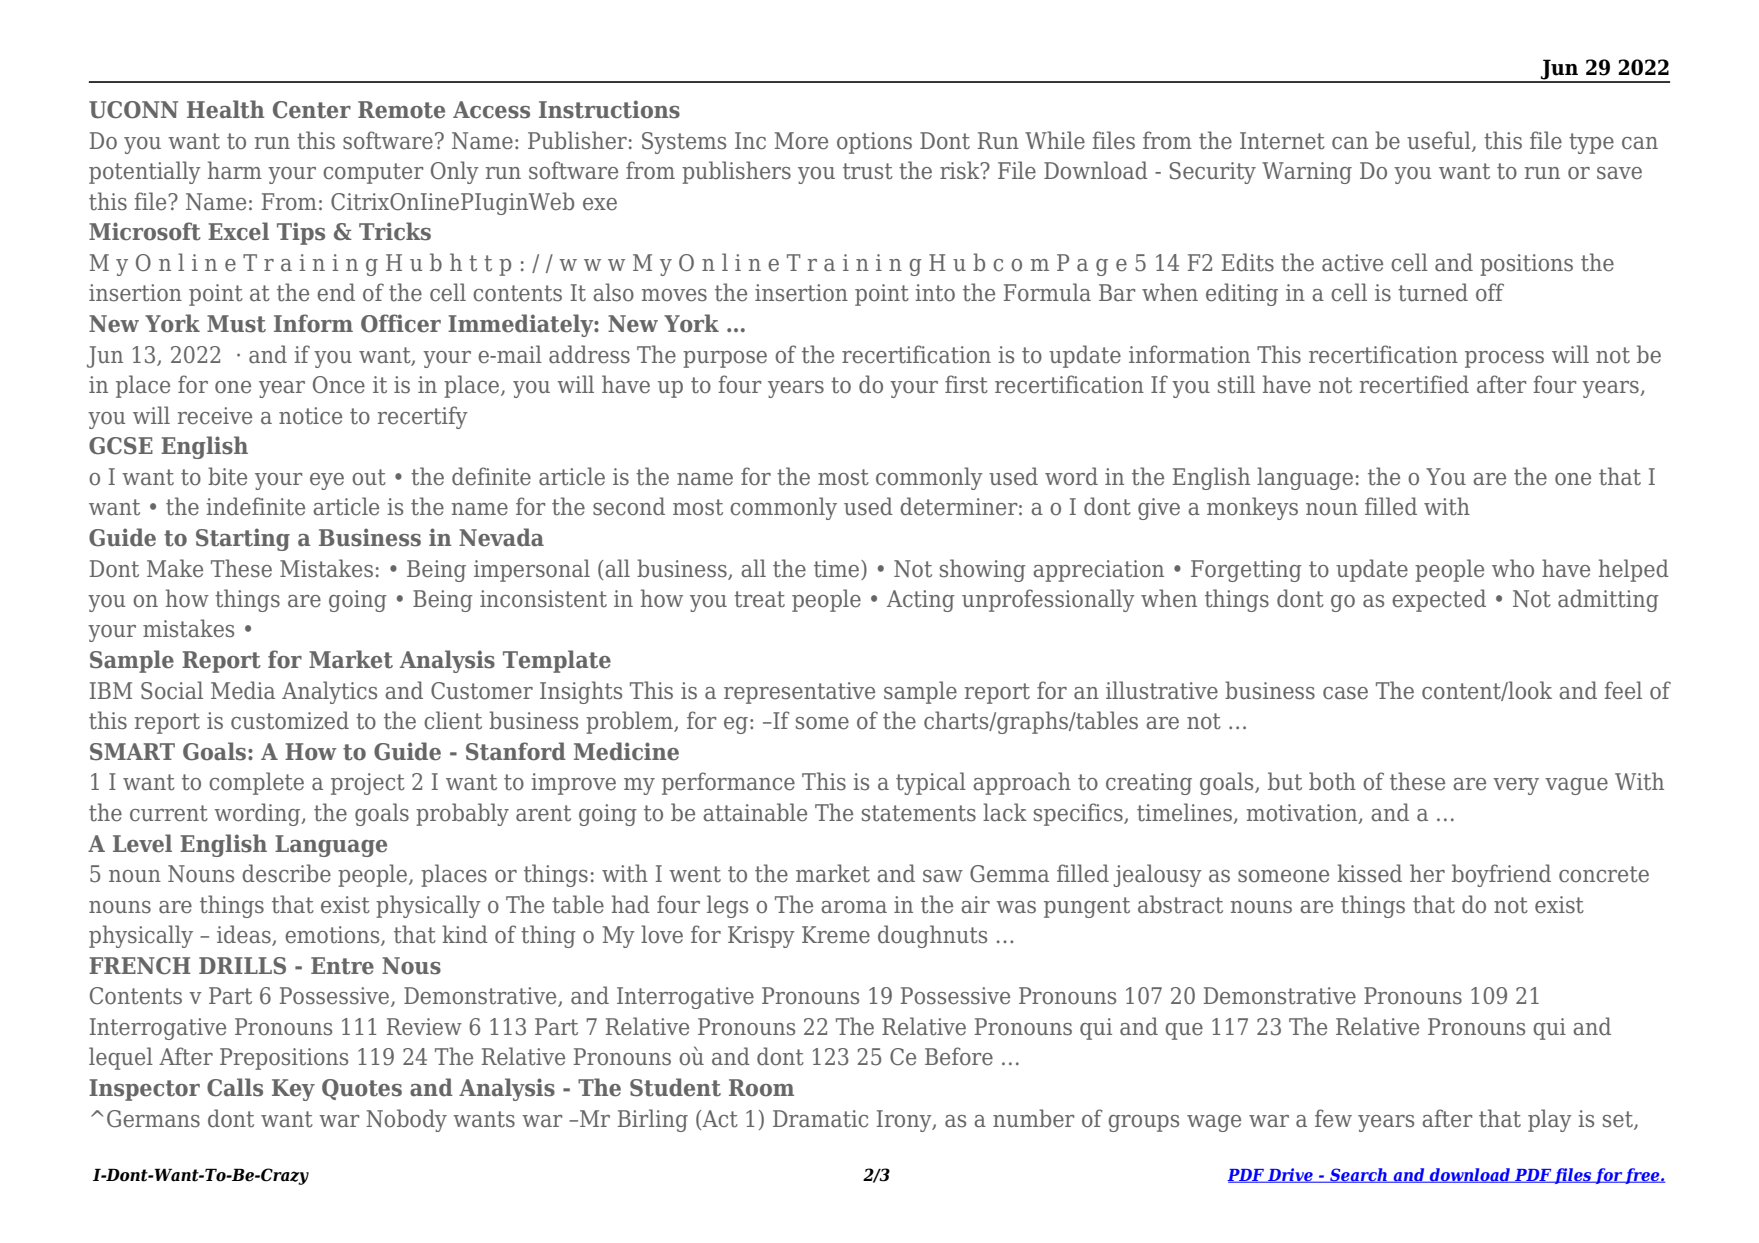  I want to click on Nobody, so click(406, 1120).
